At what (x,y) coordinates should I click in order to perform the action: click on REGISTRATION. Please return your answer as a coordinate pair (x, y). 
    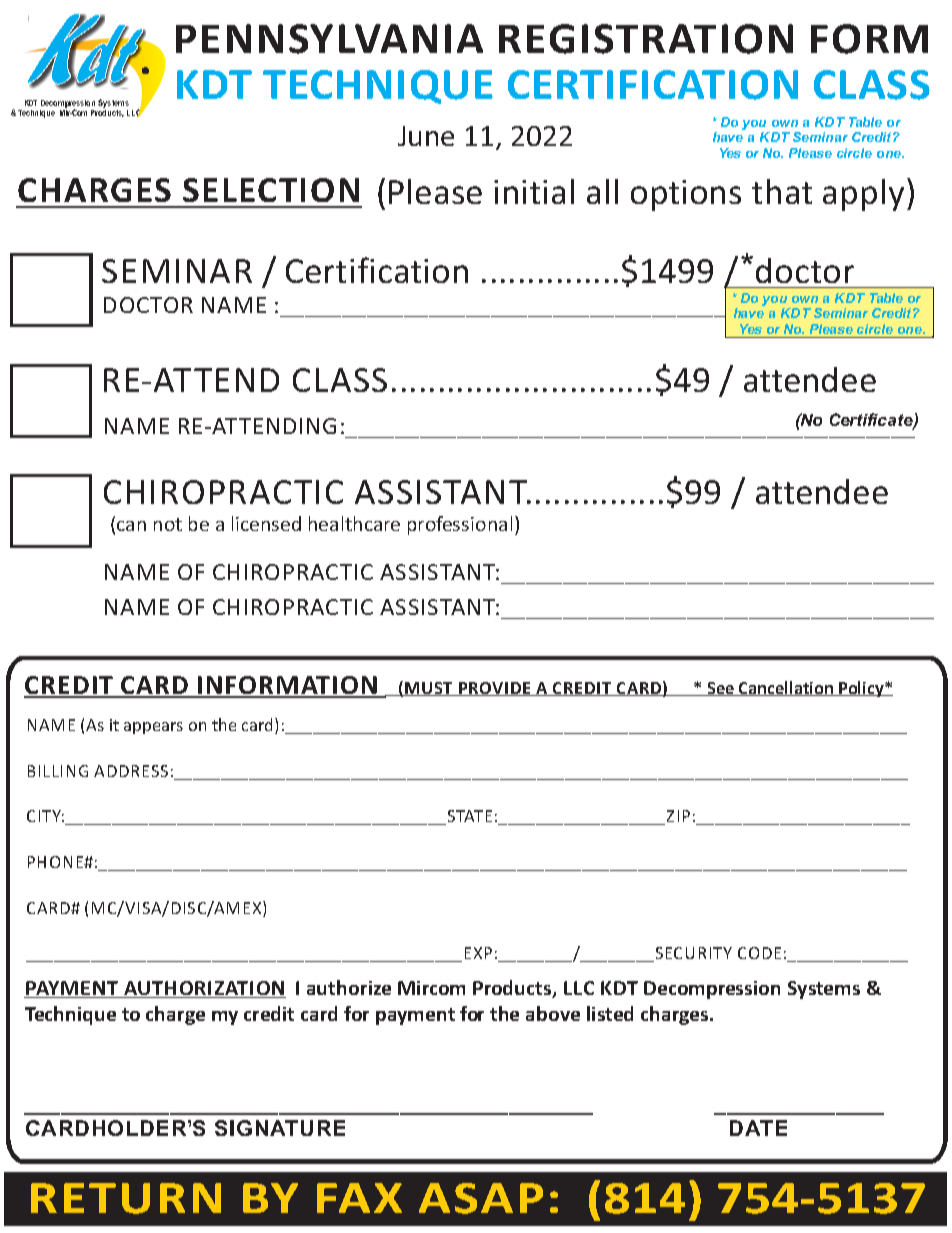
    Looking at the image, I should click on (646, 39).
